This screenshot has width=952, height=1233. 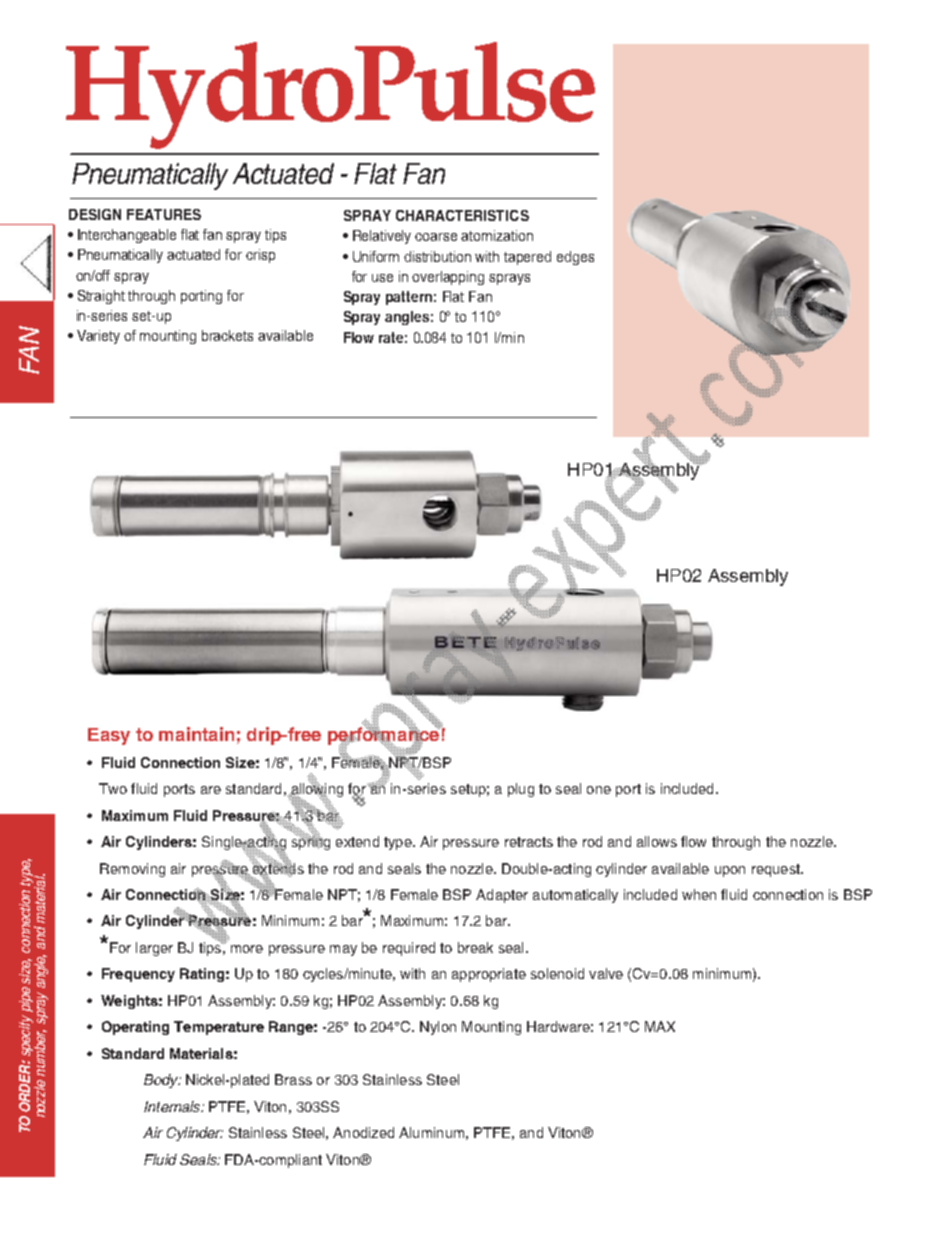 What do you see at coordinates (527, 258) in the screenshot?
I see `tapered` at bounding box center [527, 258].
